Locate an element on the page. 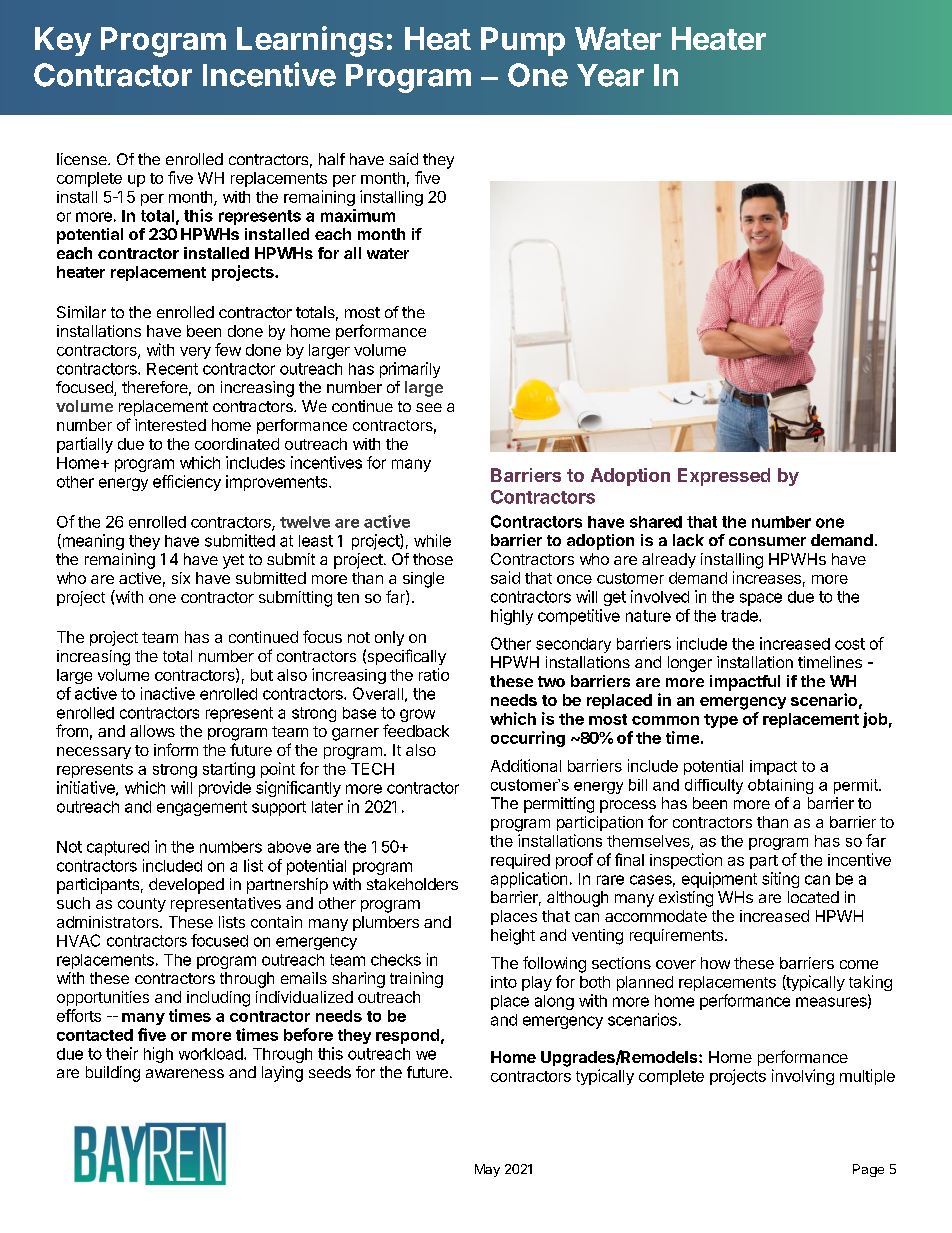 This image has height=1233, width=952. allows is located at coordinates (152, 731).
